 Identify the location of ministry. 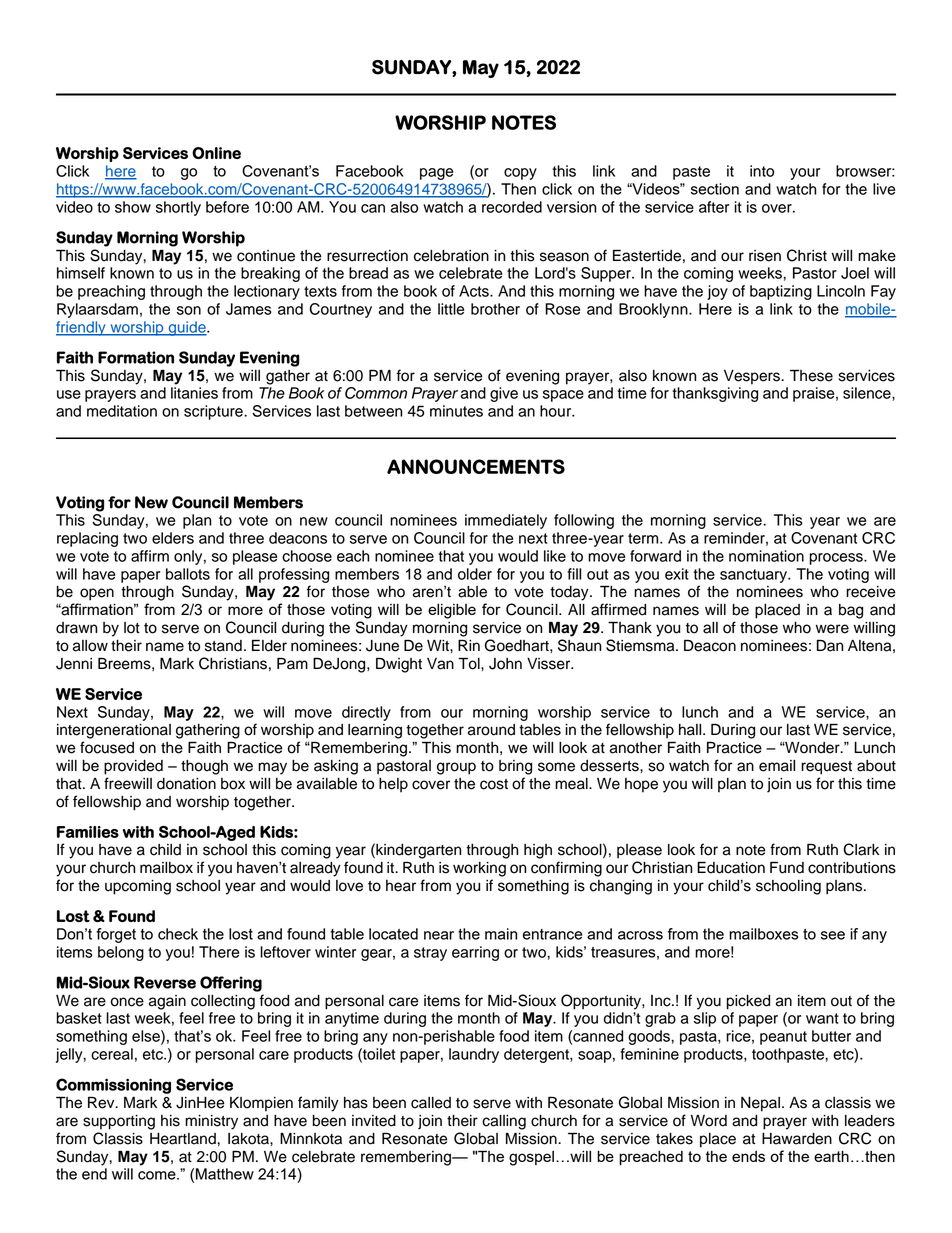
(211, 1122).
